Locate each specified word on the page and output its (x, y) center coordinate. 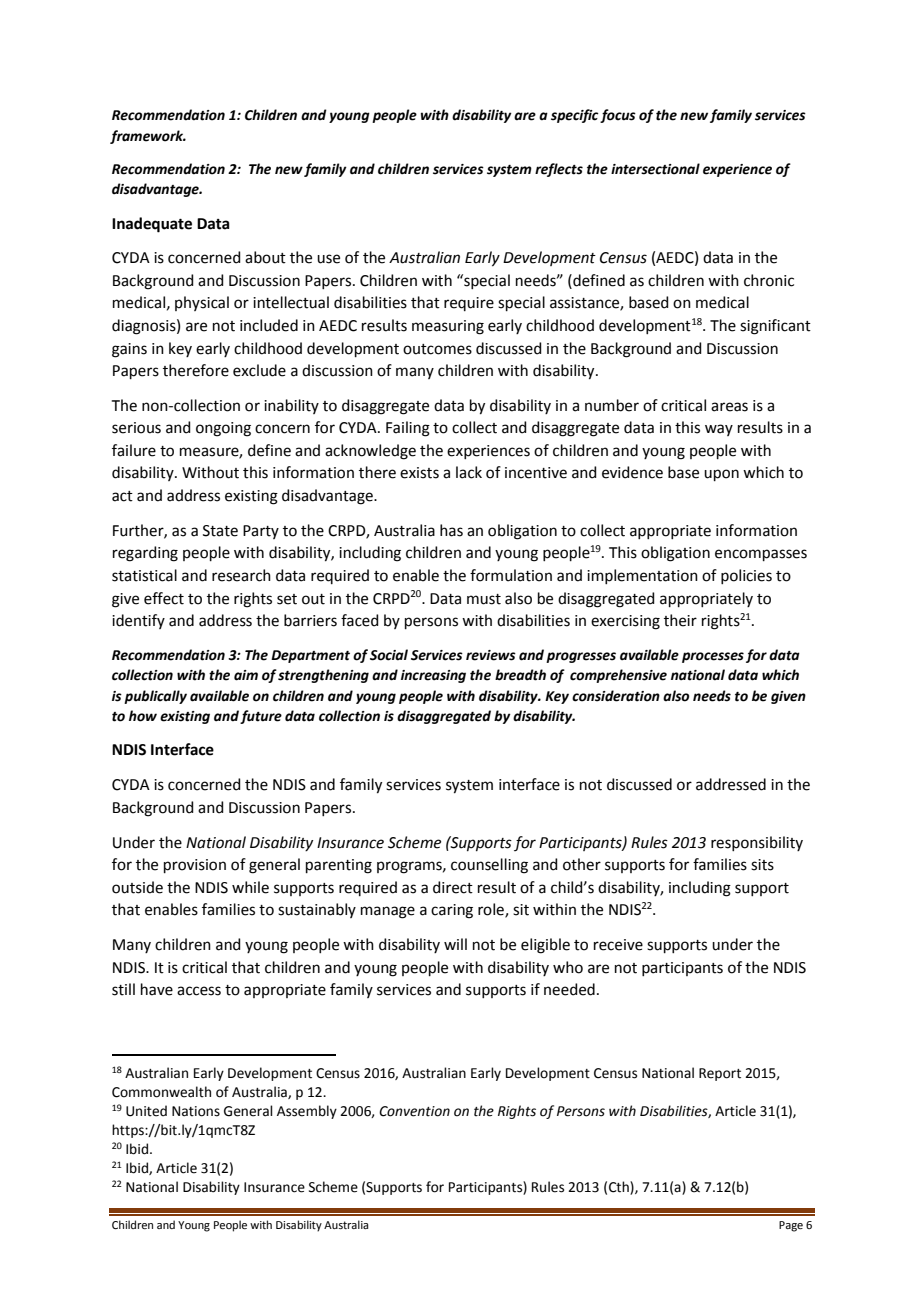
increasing (433, 676)
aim (246, 675)
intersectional (655, 169)
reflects (559, 170)
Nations (196, 1111)
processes (713, 657)
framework (148, 137)
